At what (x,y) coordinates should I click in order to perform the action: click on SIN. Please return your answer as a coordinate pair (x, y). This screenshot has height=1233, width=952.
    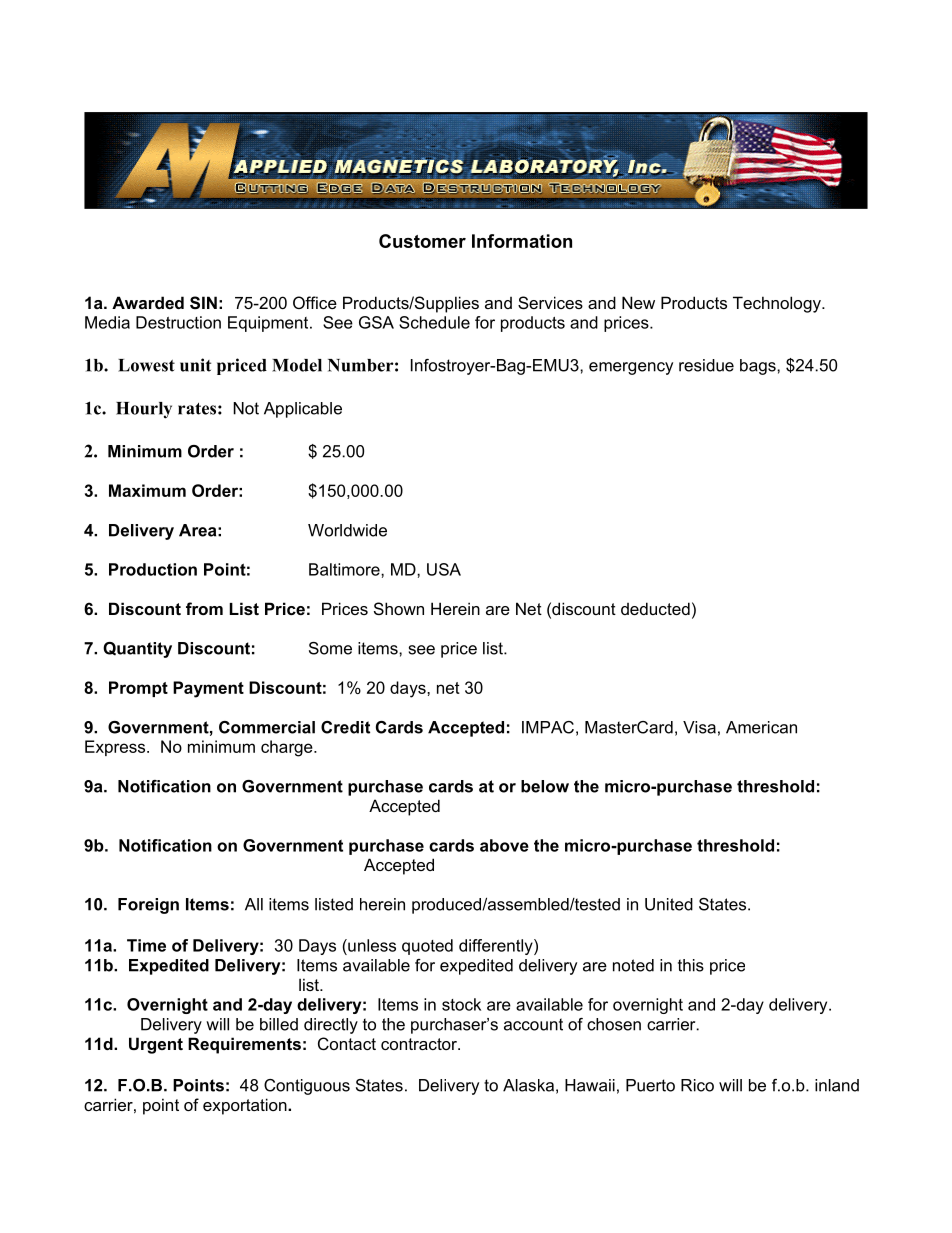
    Looking at the image, I should click on (203, 303).
